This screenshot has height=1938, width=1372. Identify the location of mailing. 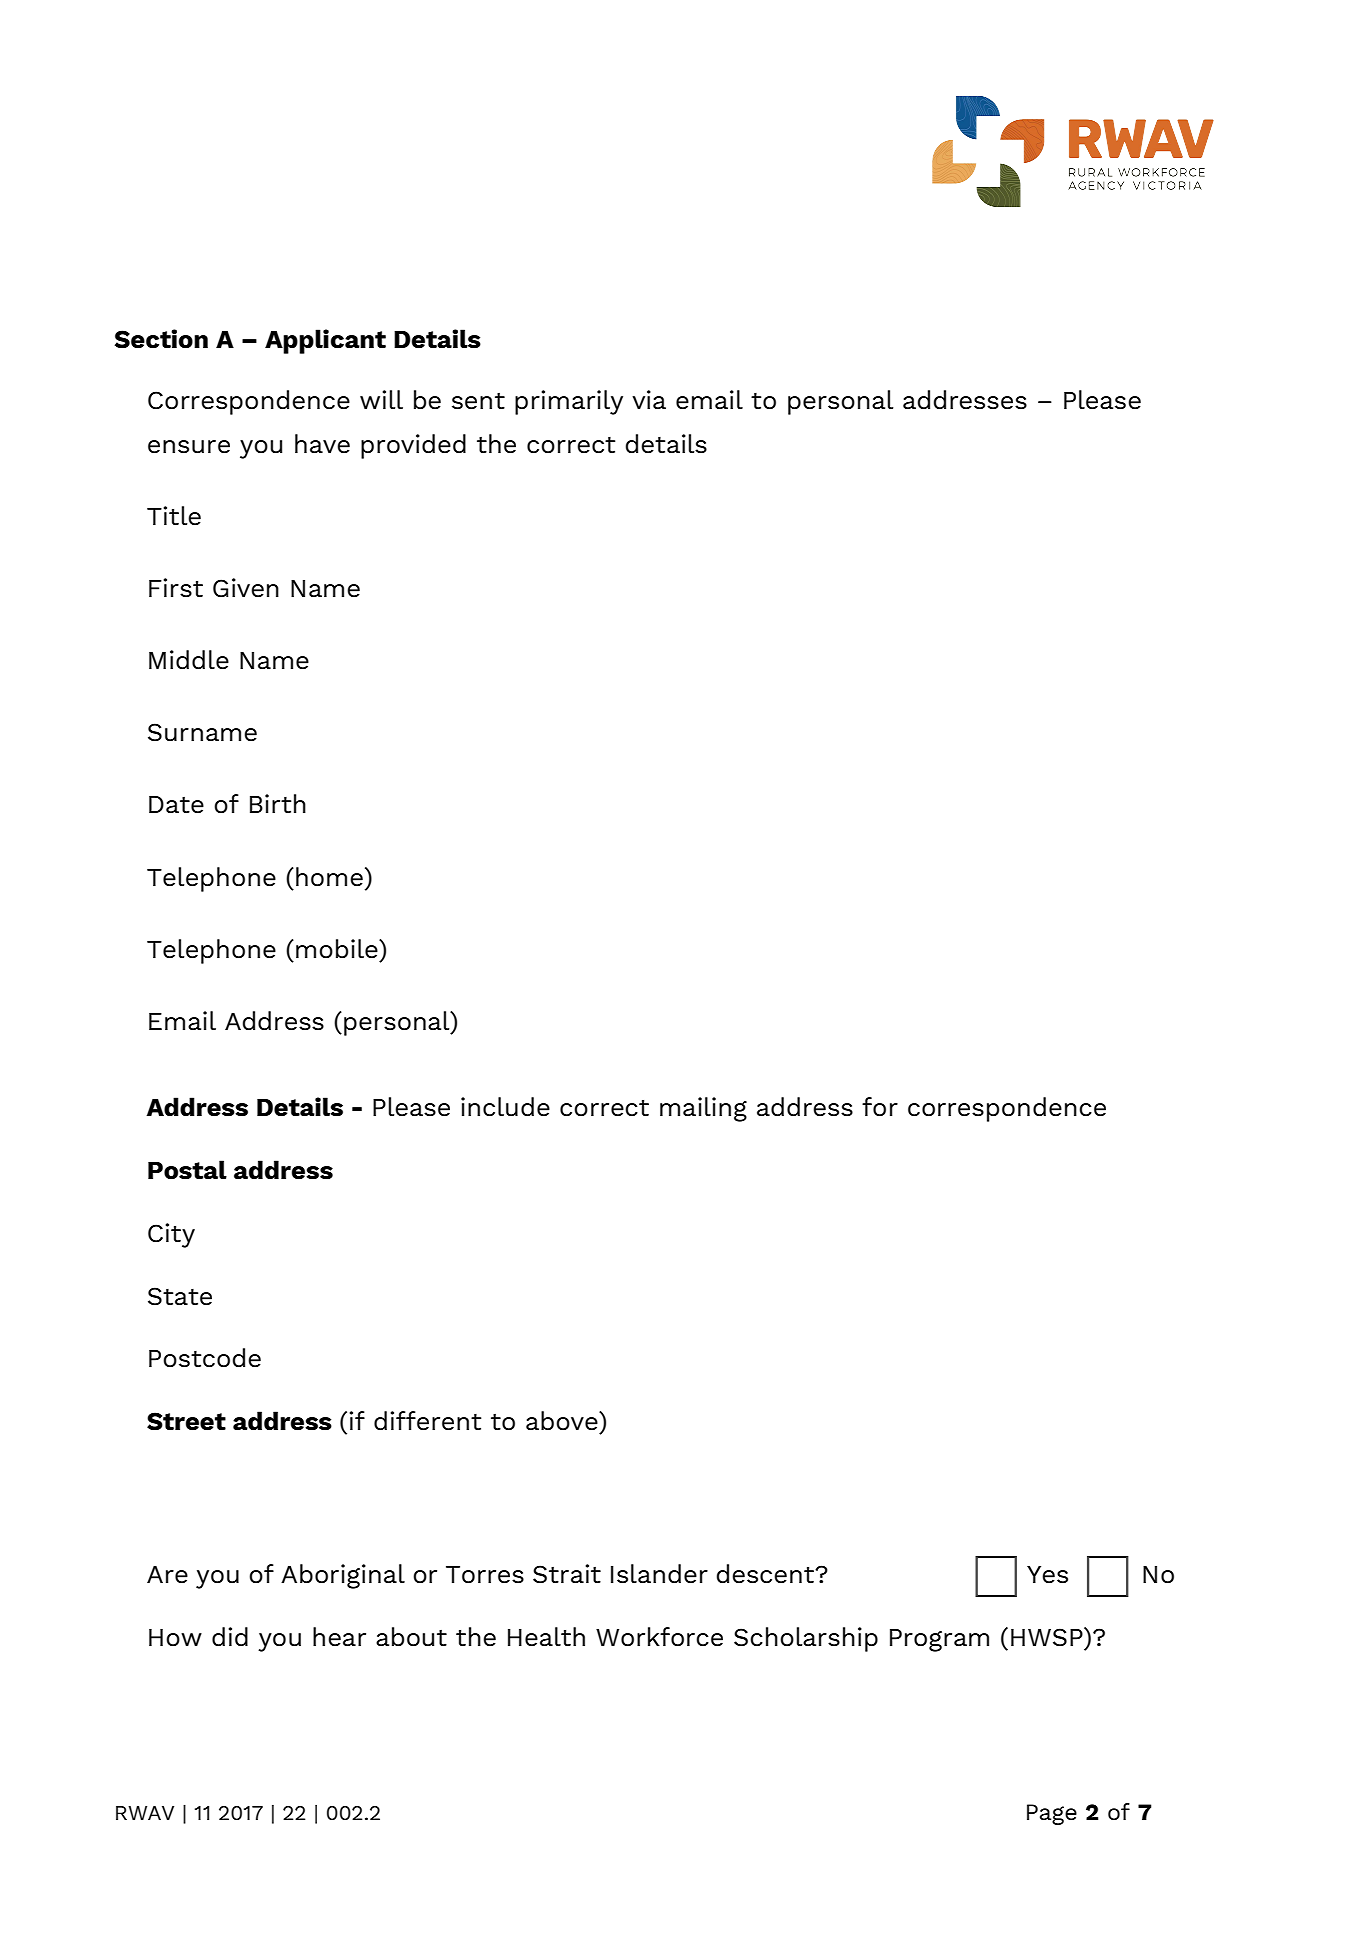
(703, 1109).
